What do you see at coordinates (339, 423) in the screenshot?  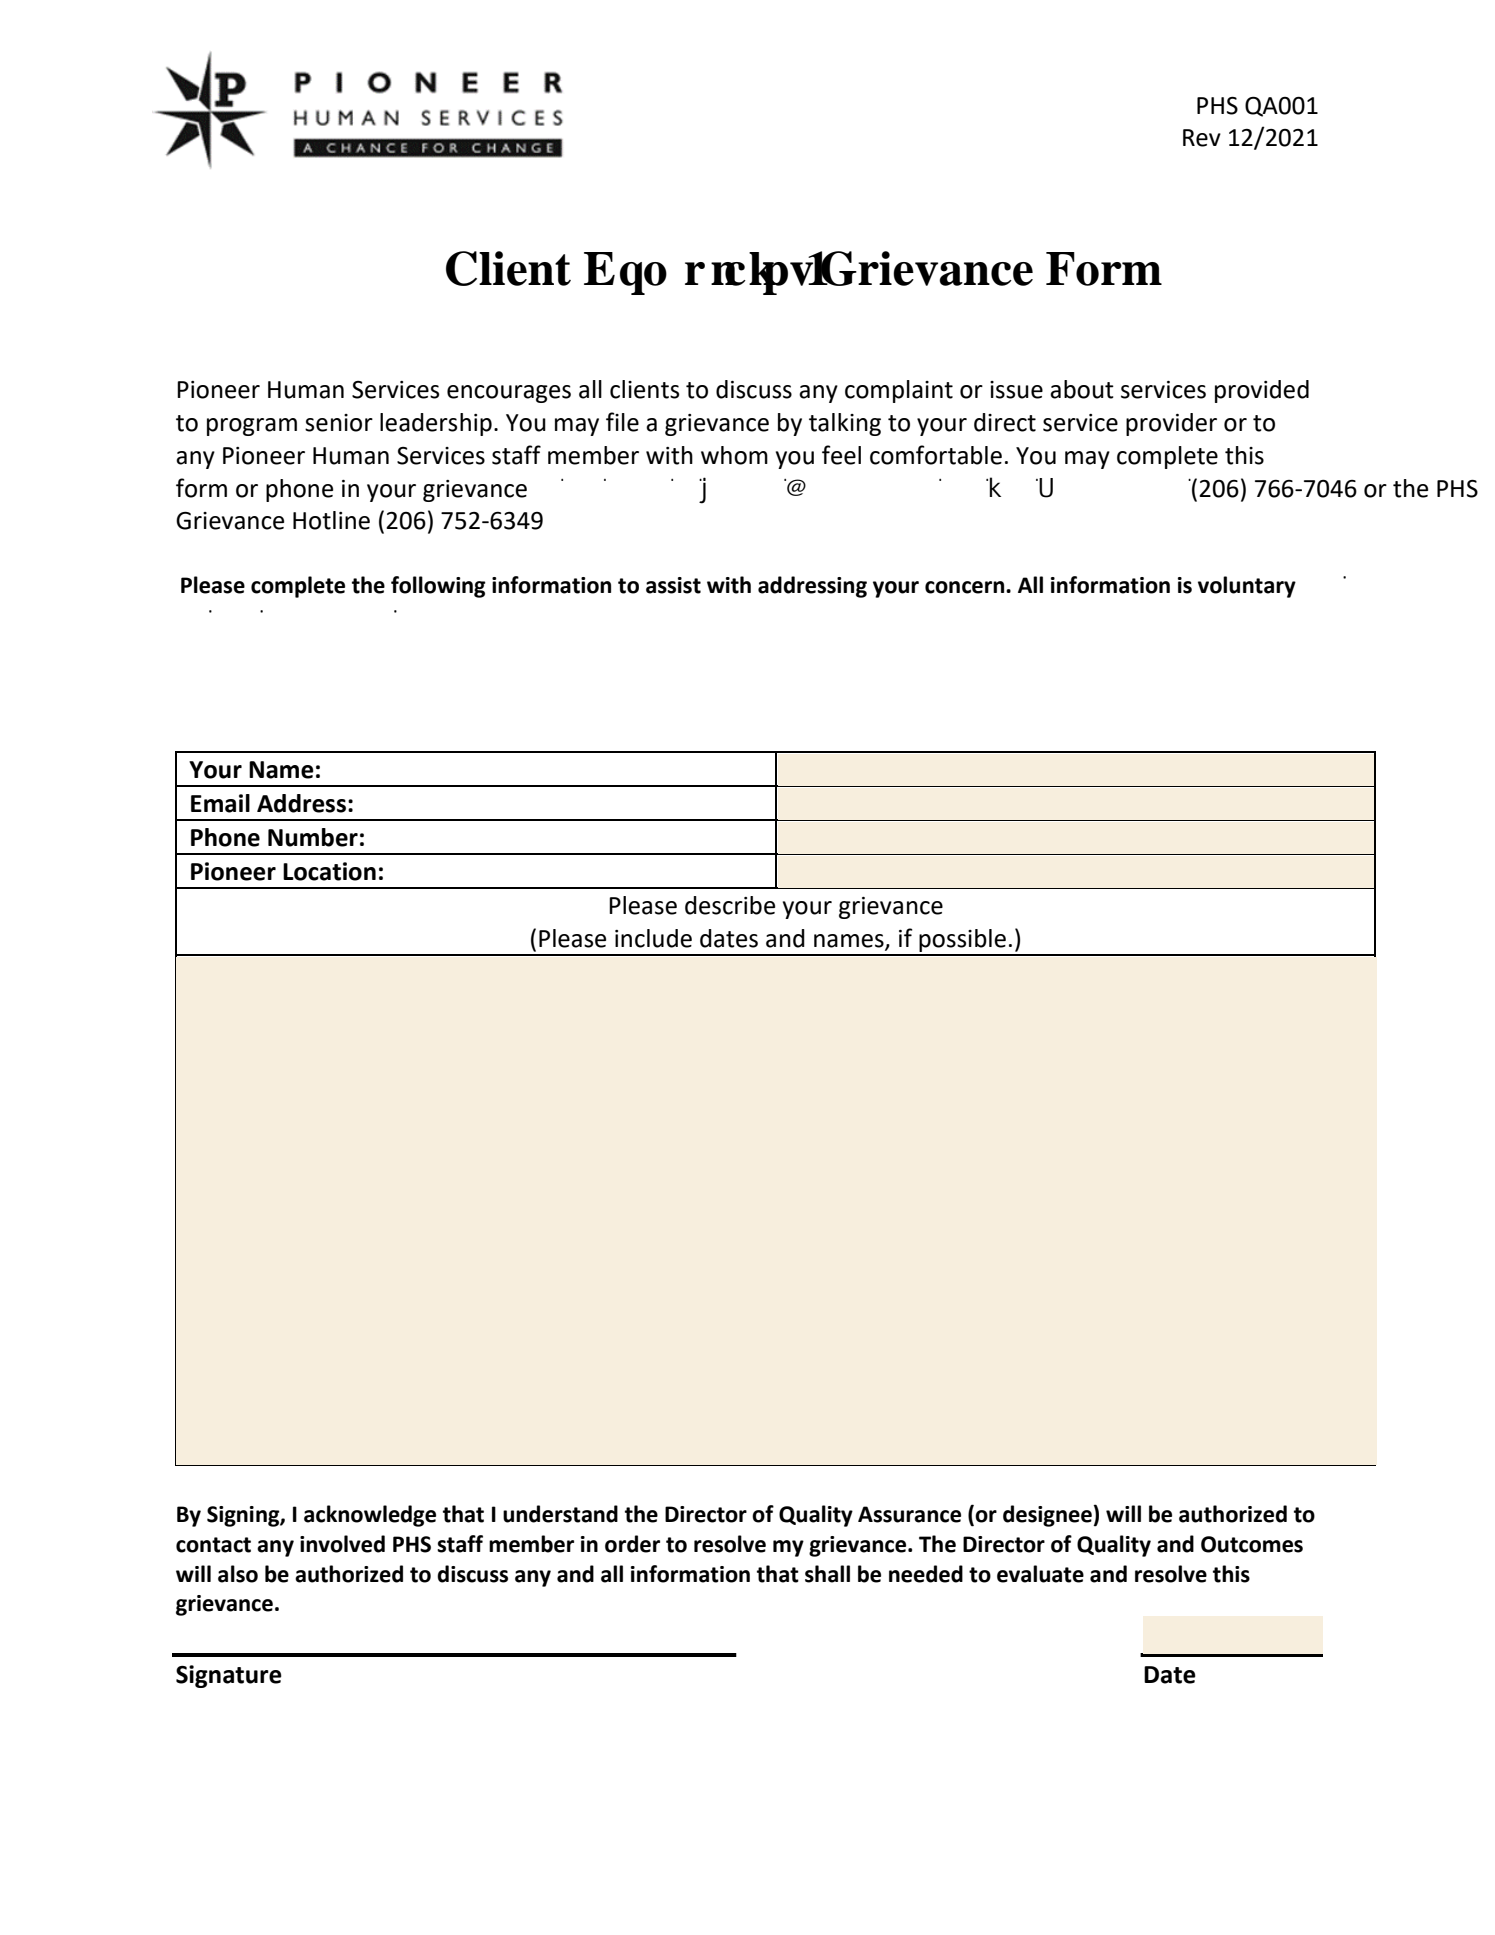 I see `senior` at bounding box center [339, 423].
